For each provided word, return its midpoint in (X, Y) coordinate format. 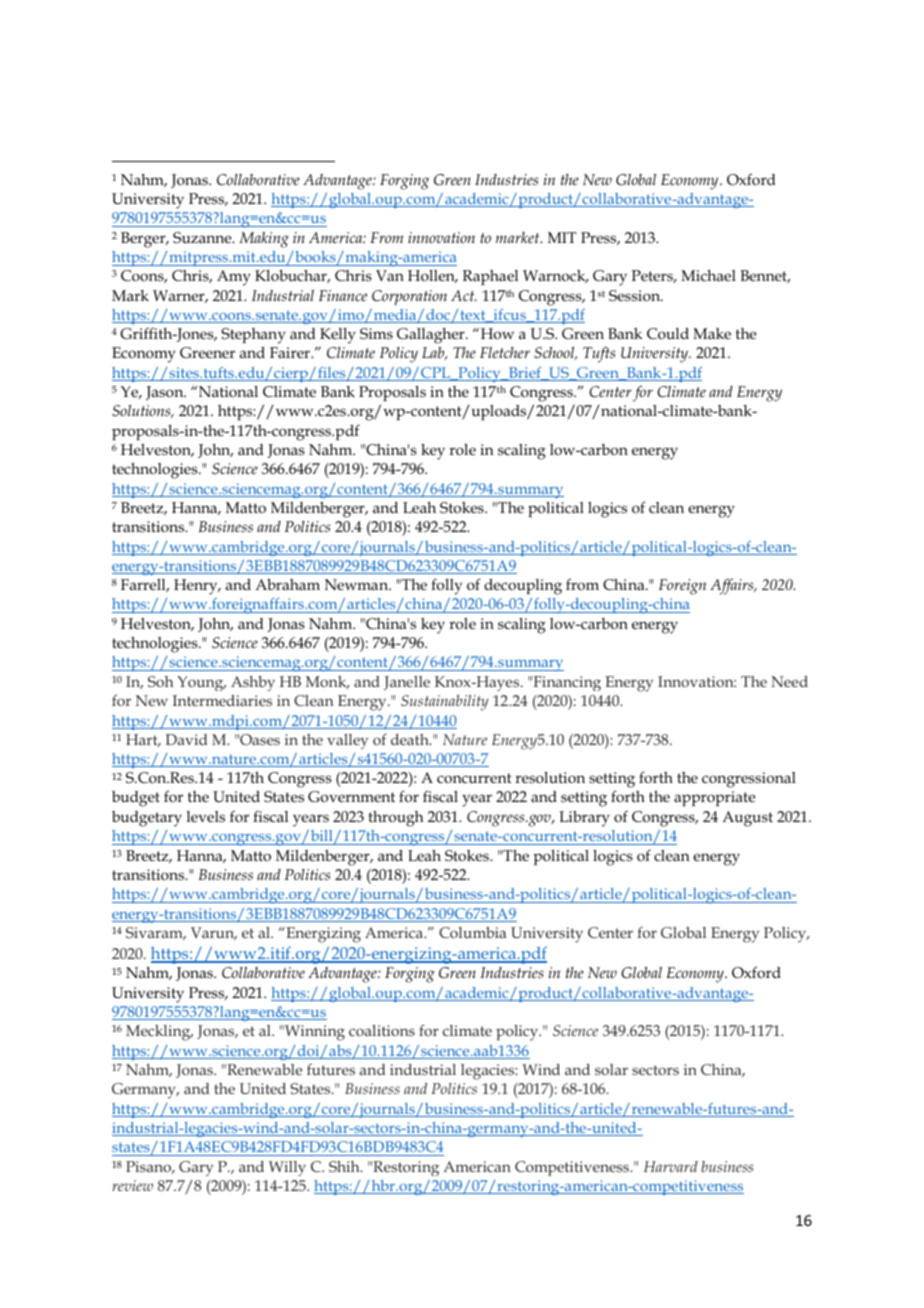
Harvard (671, 1166)
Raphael (490, 277)
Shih (345, 1166)
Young (201, 683)
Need (789, 681)
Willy (287, 1168)
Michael (708, 275)
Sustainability (444, 703)
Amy (234, 278)
